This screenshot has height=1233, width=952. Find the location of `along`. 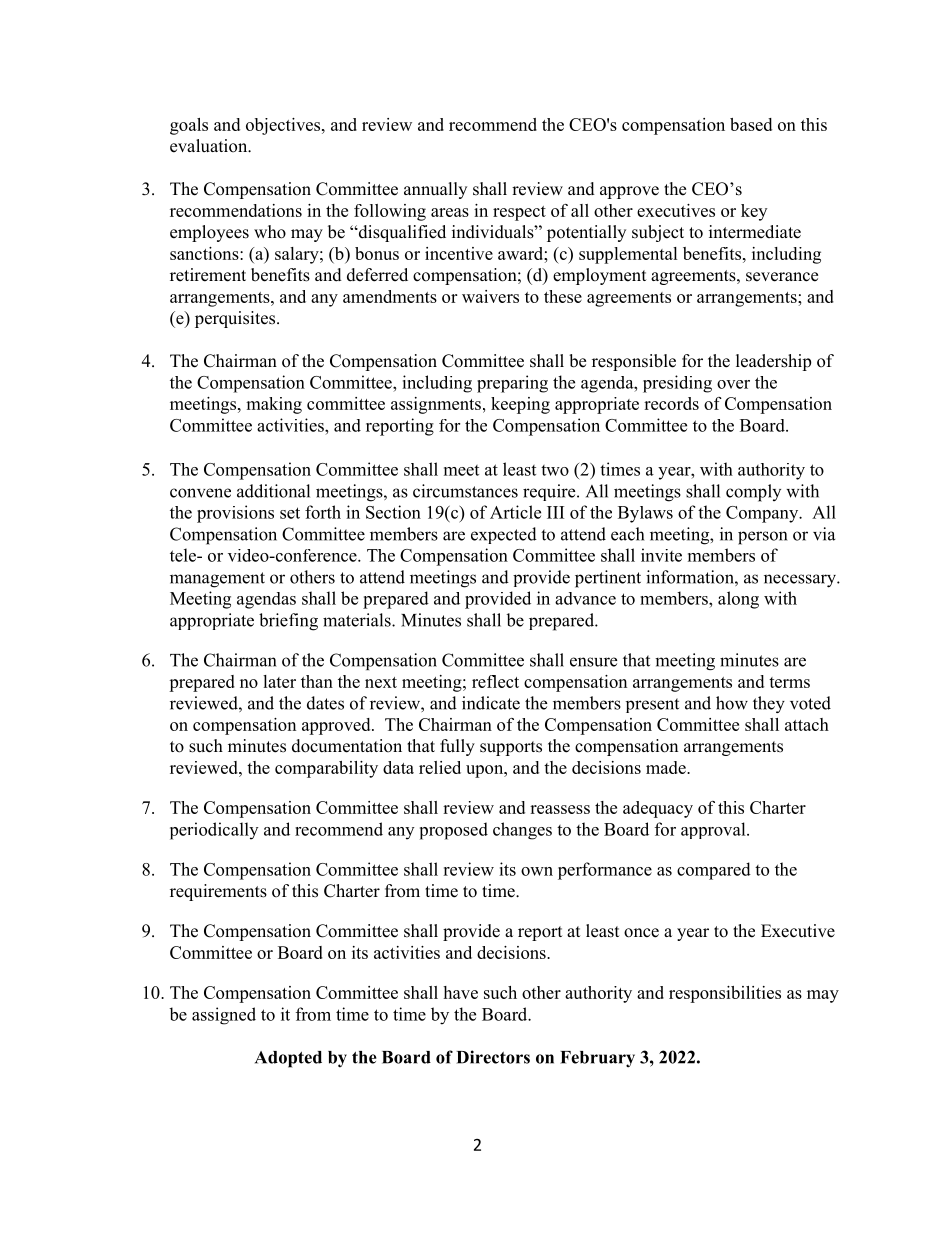

along is located at coordinates (738, 600).
